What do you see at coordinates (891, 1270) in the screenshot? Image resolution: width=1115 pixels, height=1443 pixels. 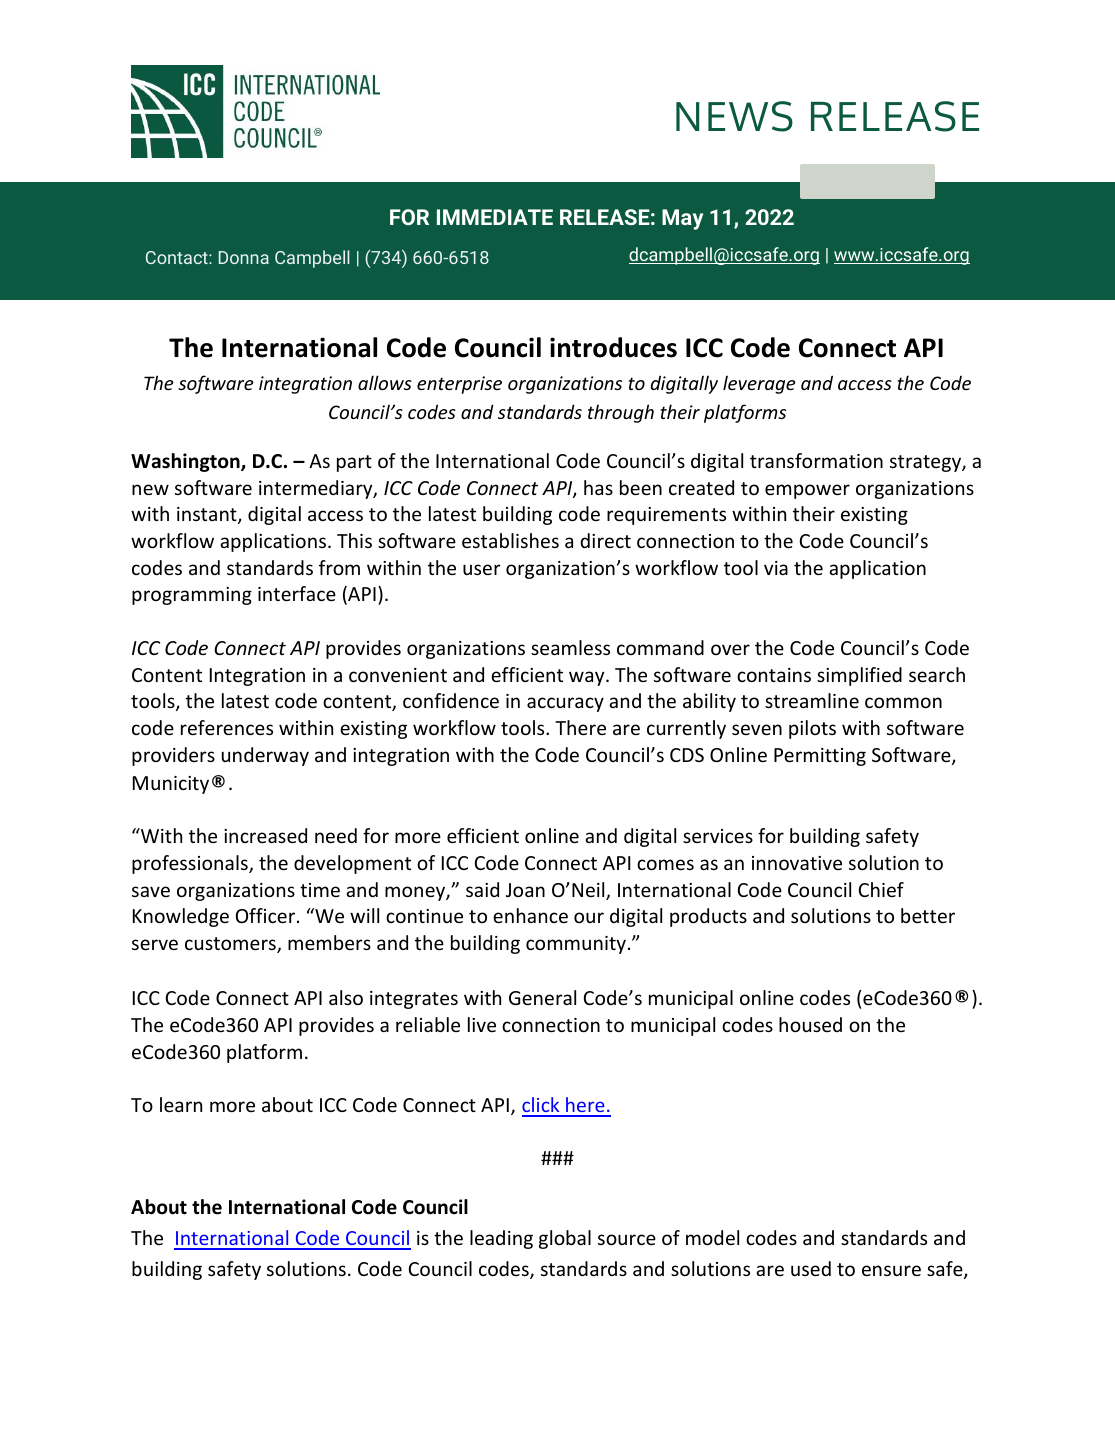 I see `ensure` at bounding box center [891, 1270].
